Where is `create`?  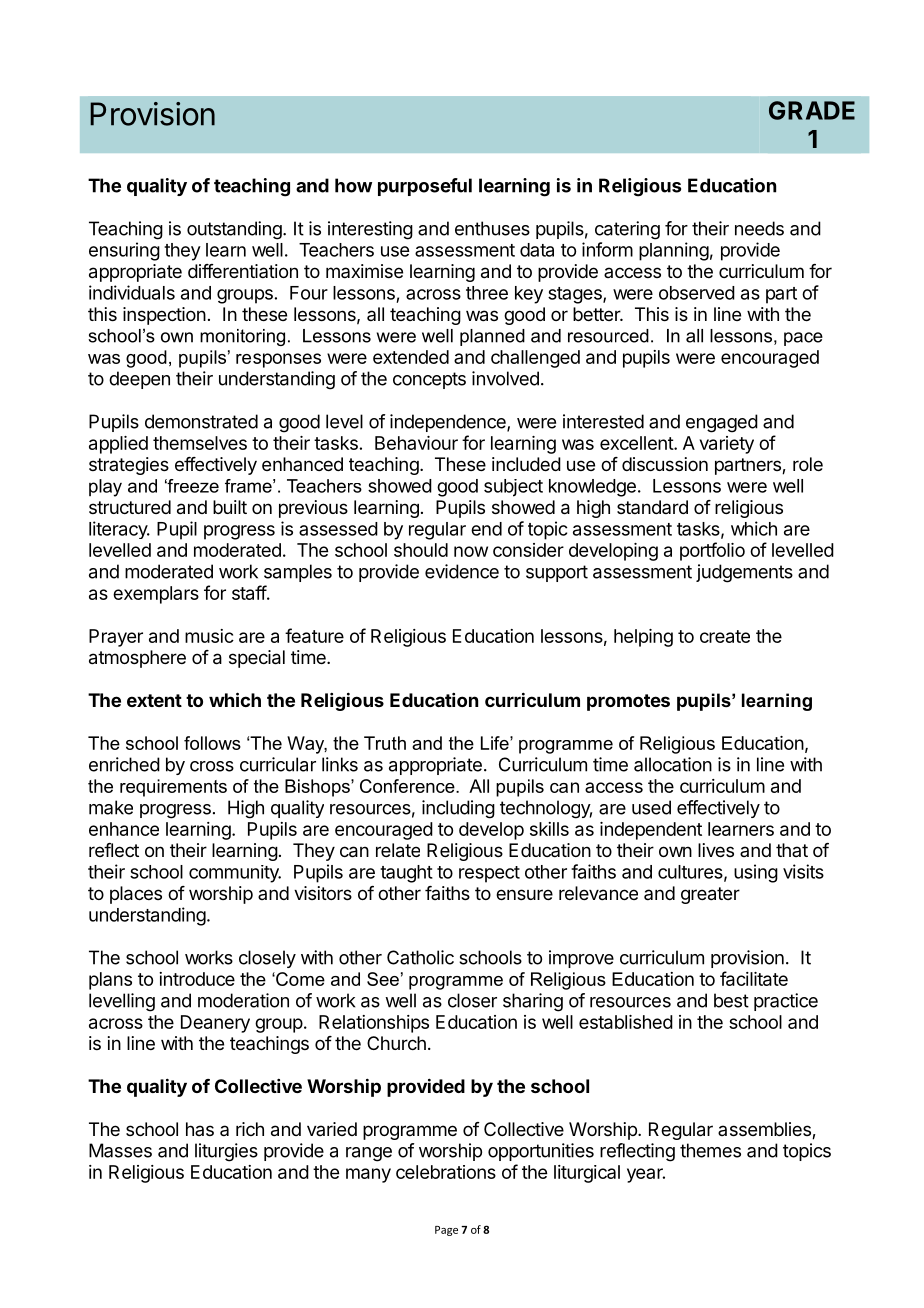
create is located at coordinates (725, 636).
